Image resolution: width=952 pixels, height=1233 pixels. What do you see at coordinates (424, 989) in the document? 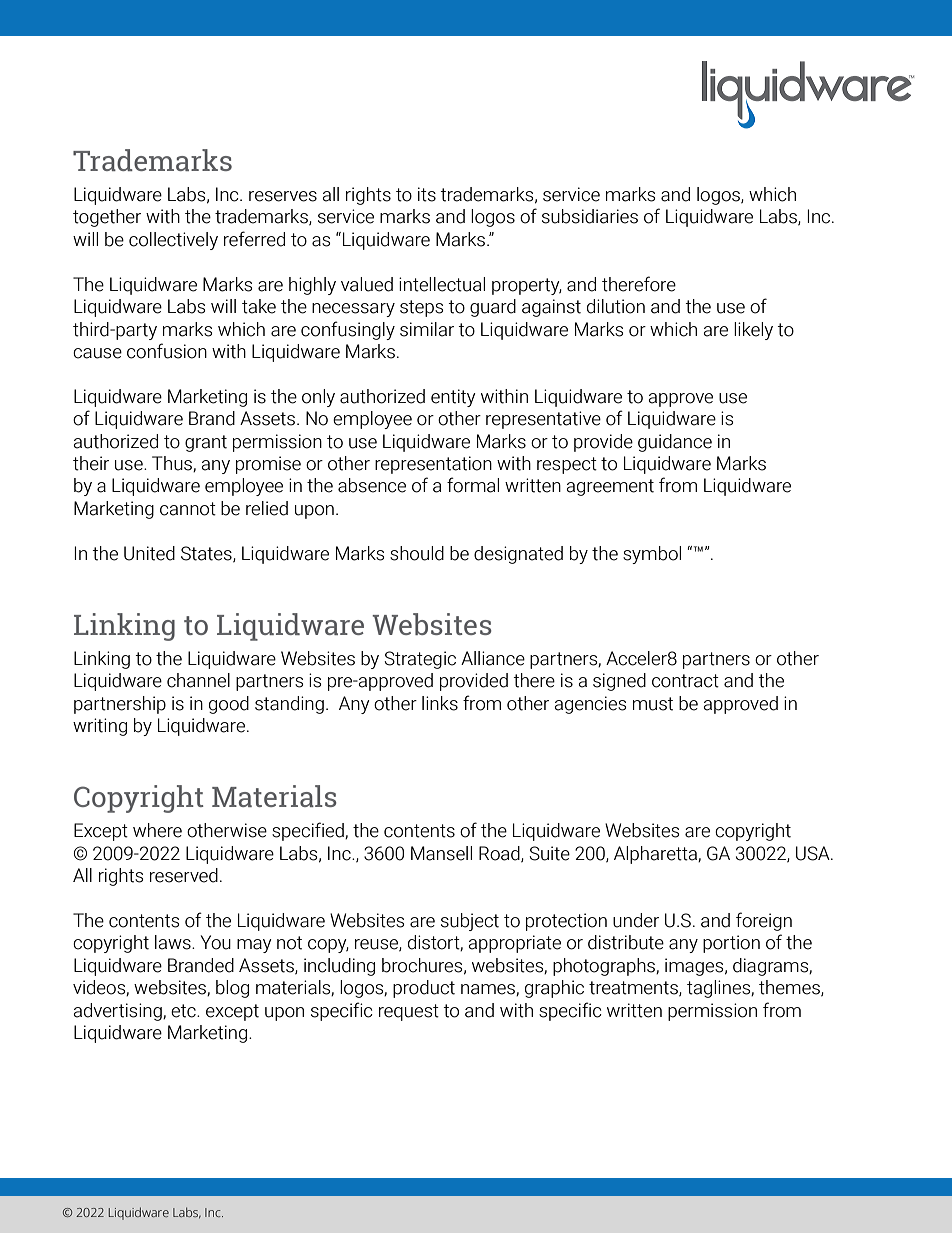
I see `product` at bounding box center [424, 989].
